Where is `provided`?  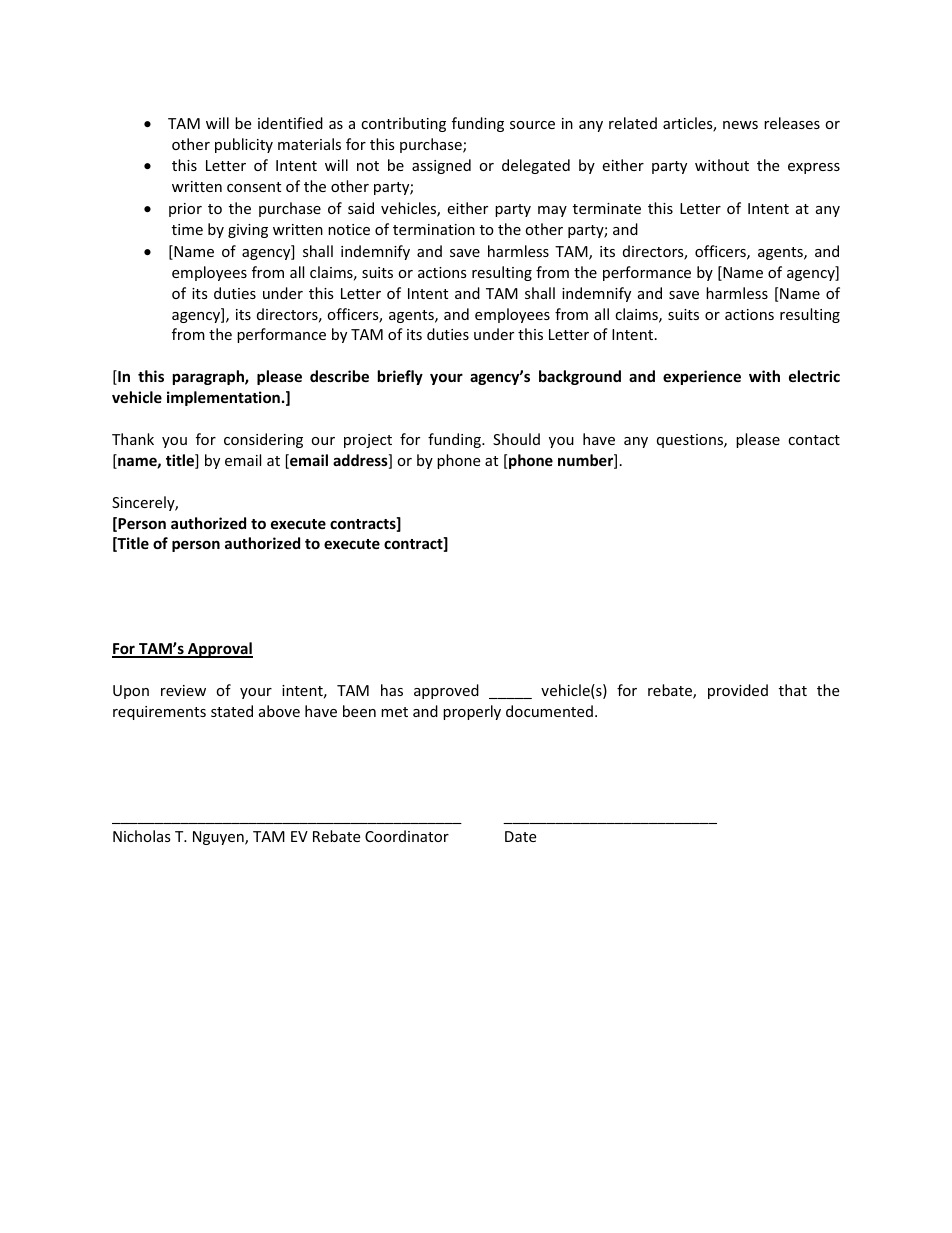
provided is located at coordinates (738, 691).
